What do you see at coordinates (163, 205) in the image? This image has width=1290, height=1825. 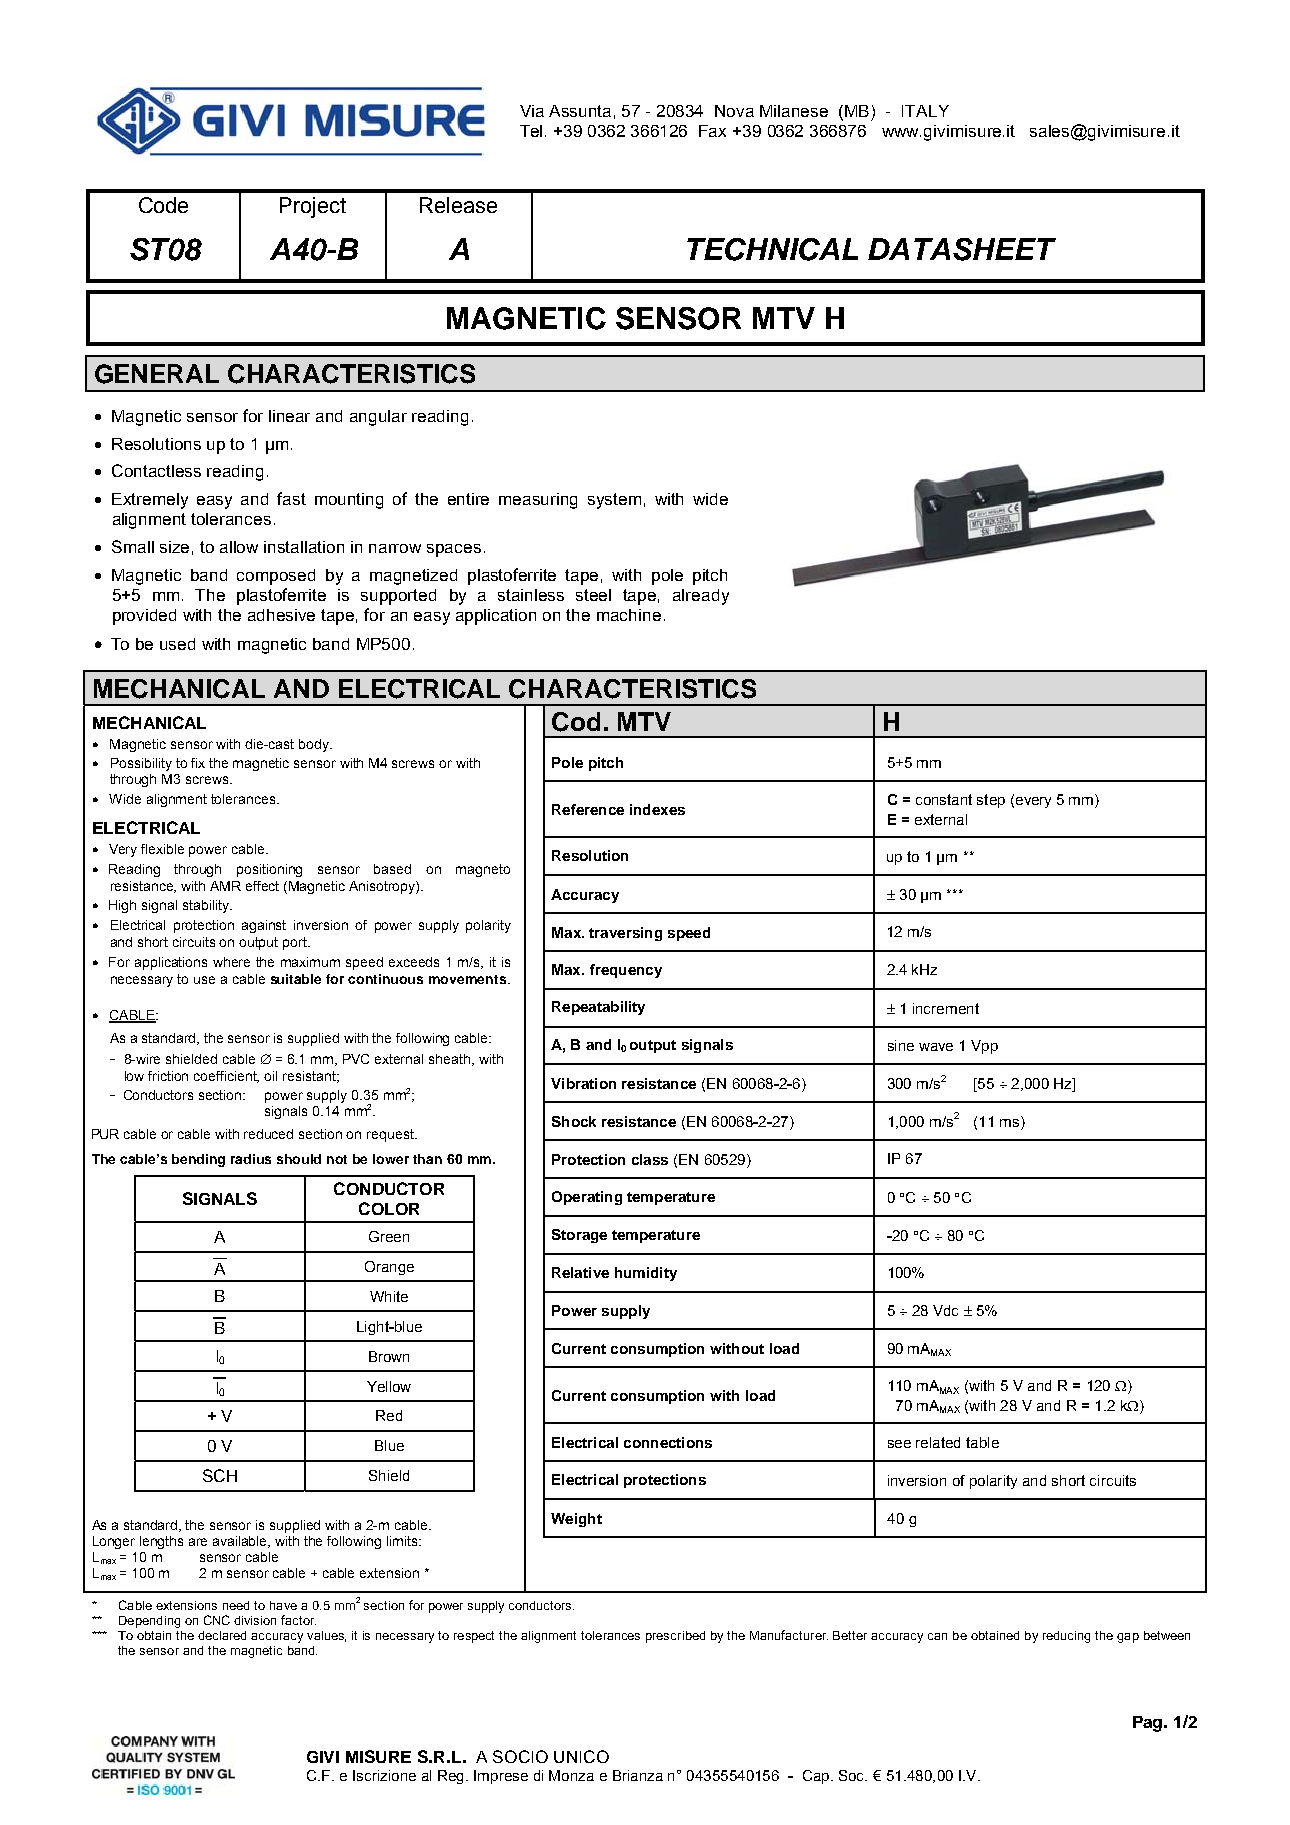 I see `Code` at bounding box center [163, 205].
